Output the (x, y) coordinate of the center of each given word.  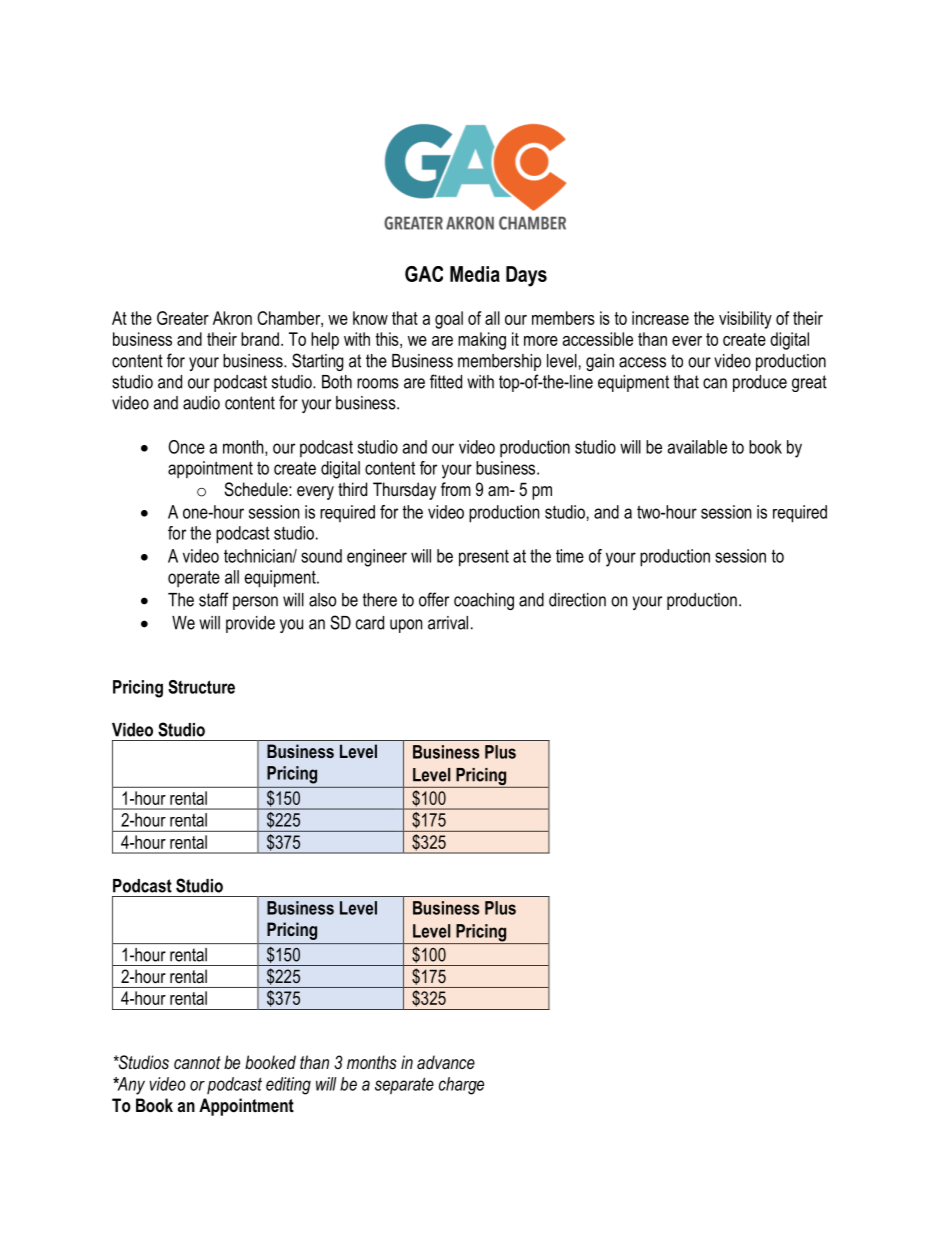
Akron (232, 318)
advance (446, 1062)
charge (461, 1086)
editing (288, 1086)
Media (475, 274)
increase (660, 318)
